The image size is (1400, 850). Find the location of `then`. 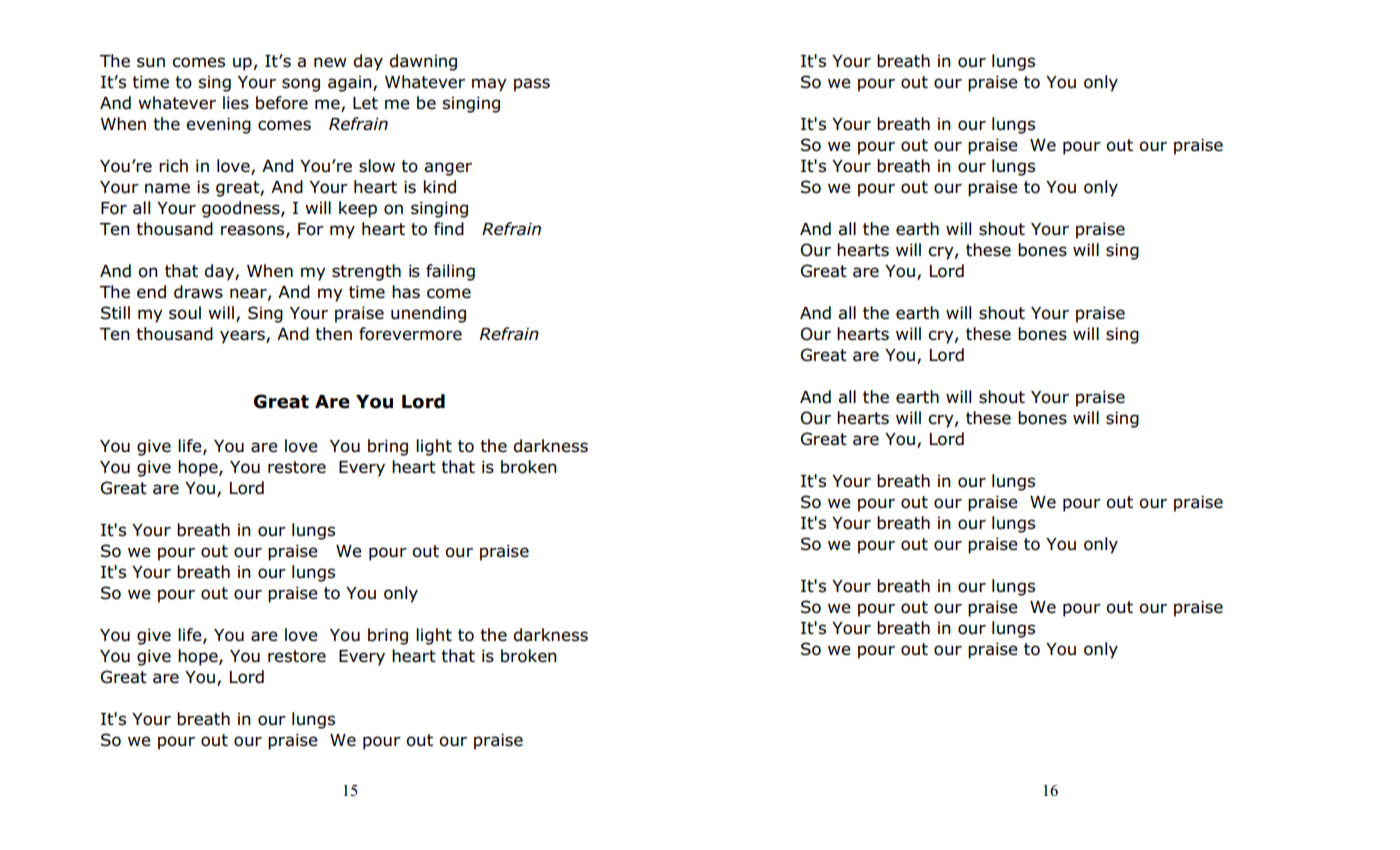

then is located at coordinates (333, 334).
